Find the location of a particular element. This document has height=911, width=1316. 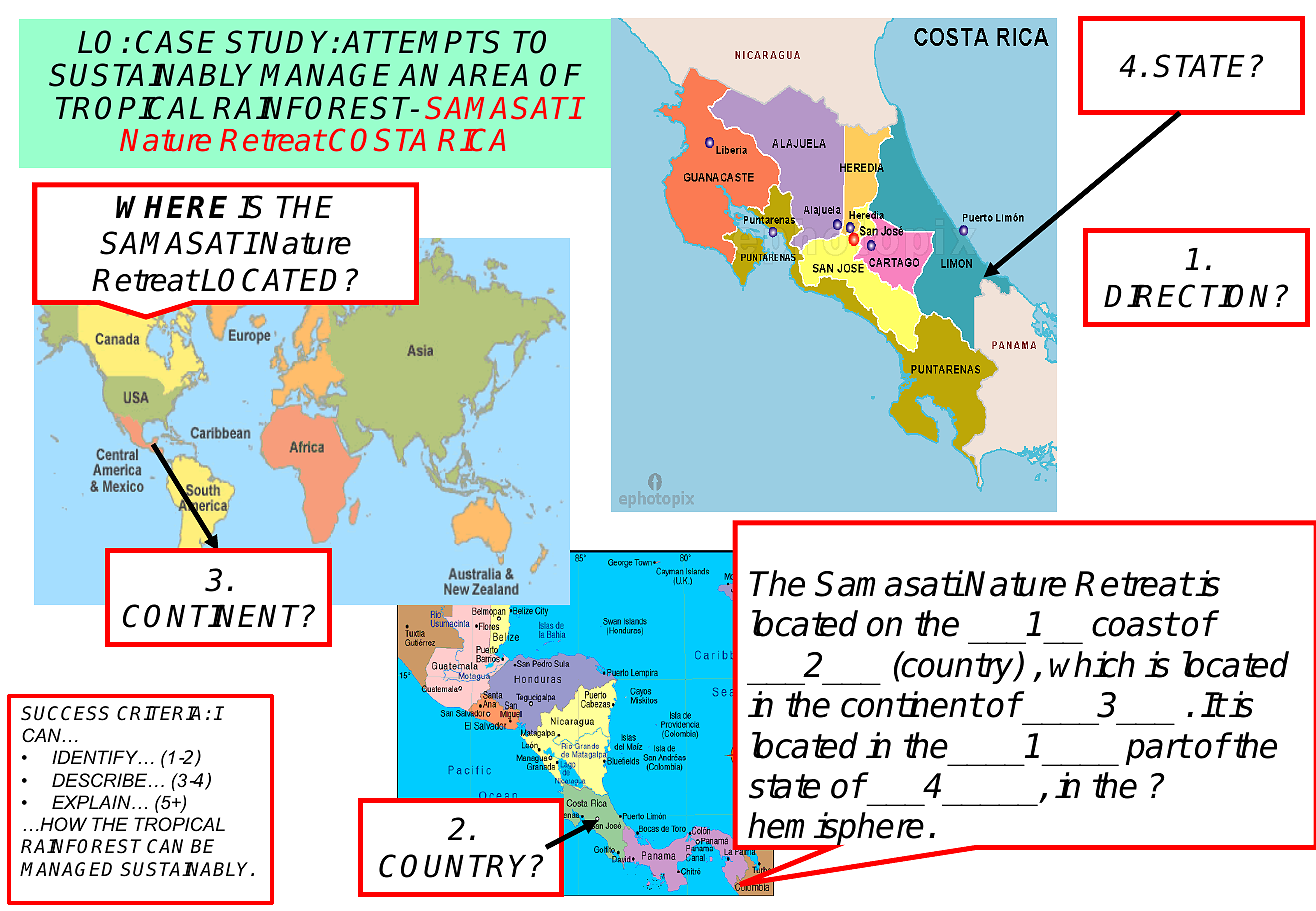

AREA is located at coordinates (488, 75).
